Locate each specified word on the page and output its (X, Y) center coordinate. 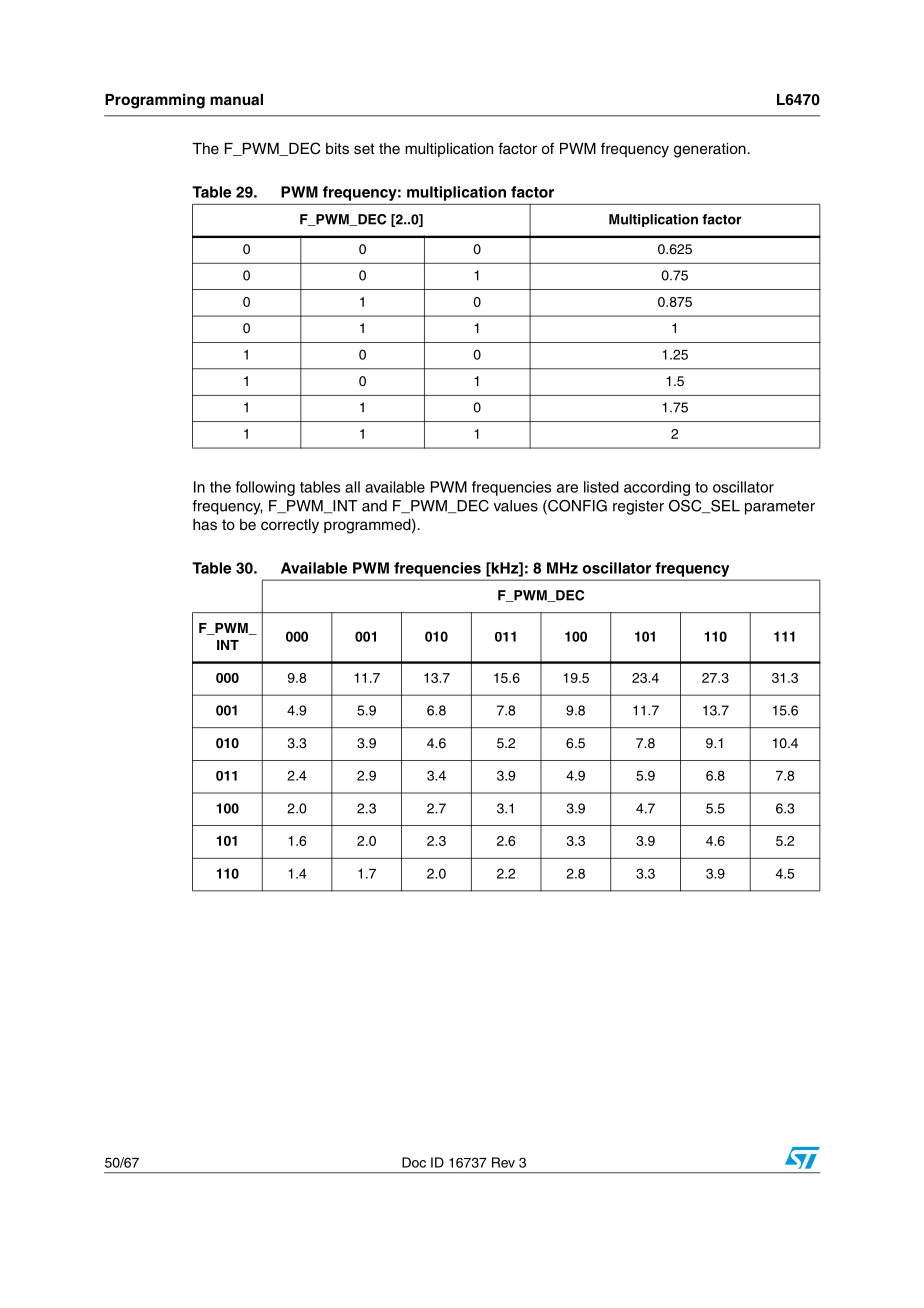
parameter (780, 508)
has (205, 525)
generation (710, 150)
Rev (503, 1162)
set (364, 149)
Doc (414, 1162)
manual (236, 99)
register (638, 507)
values (516, 506)
